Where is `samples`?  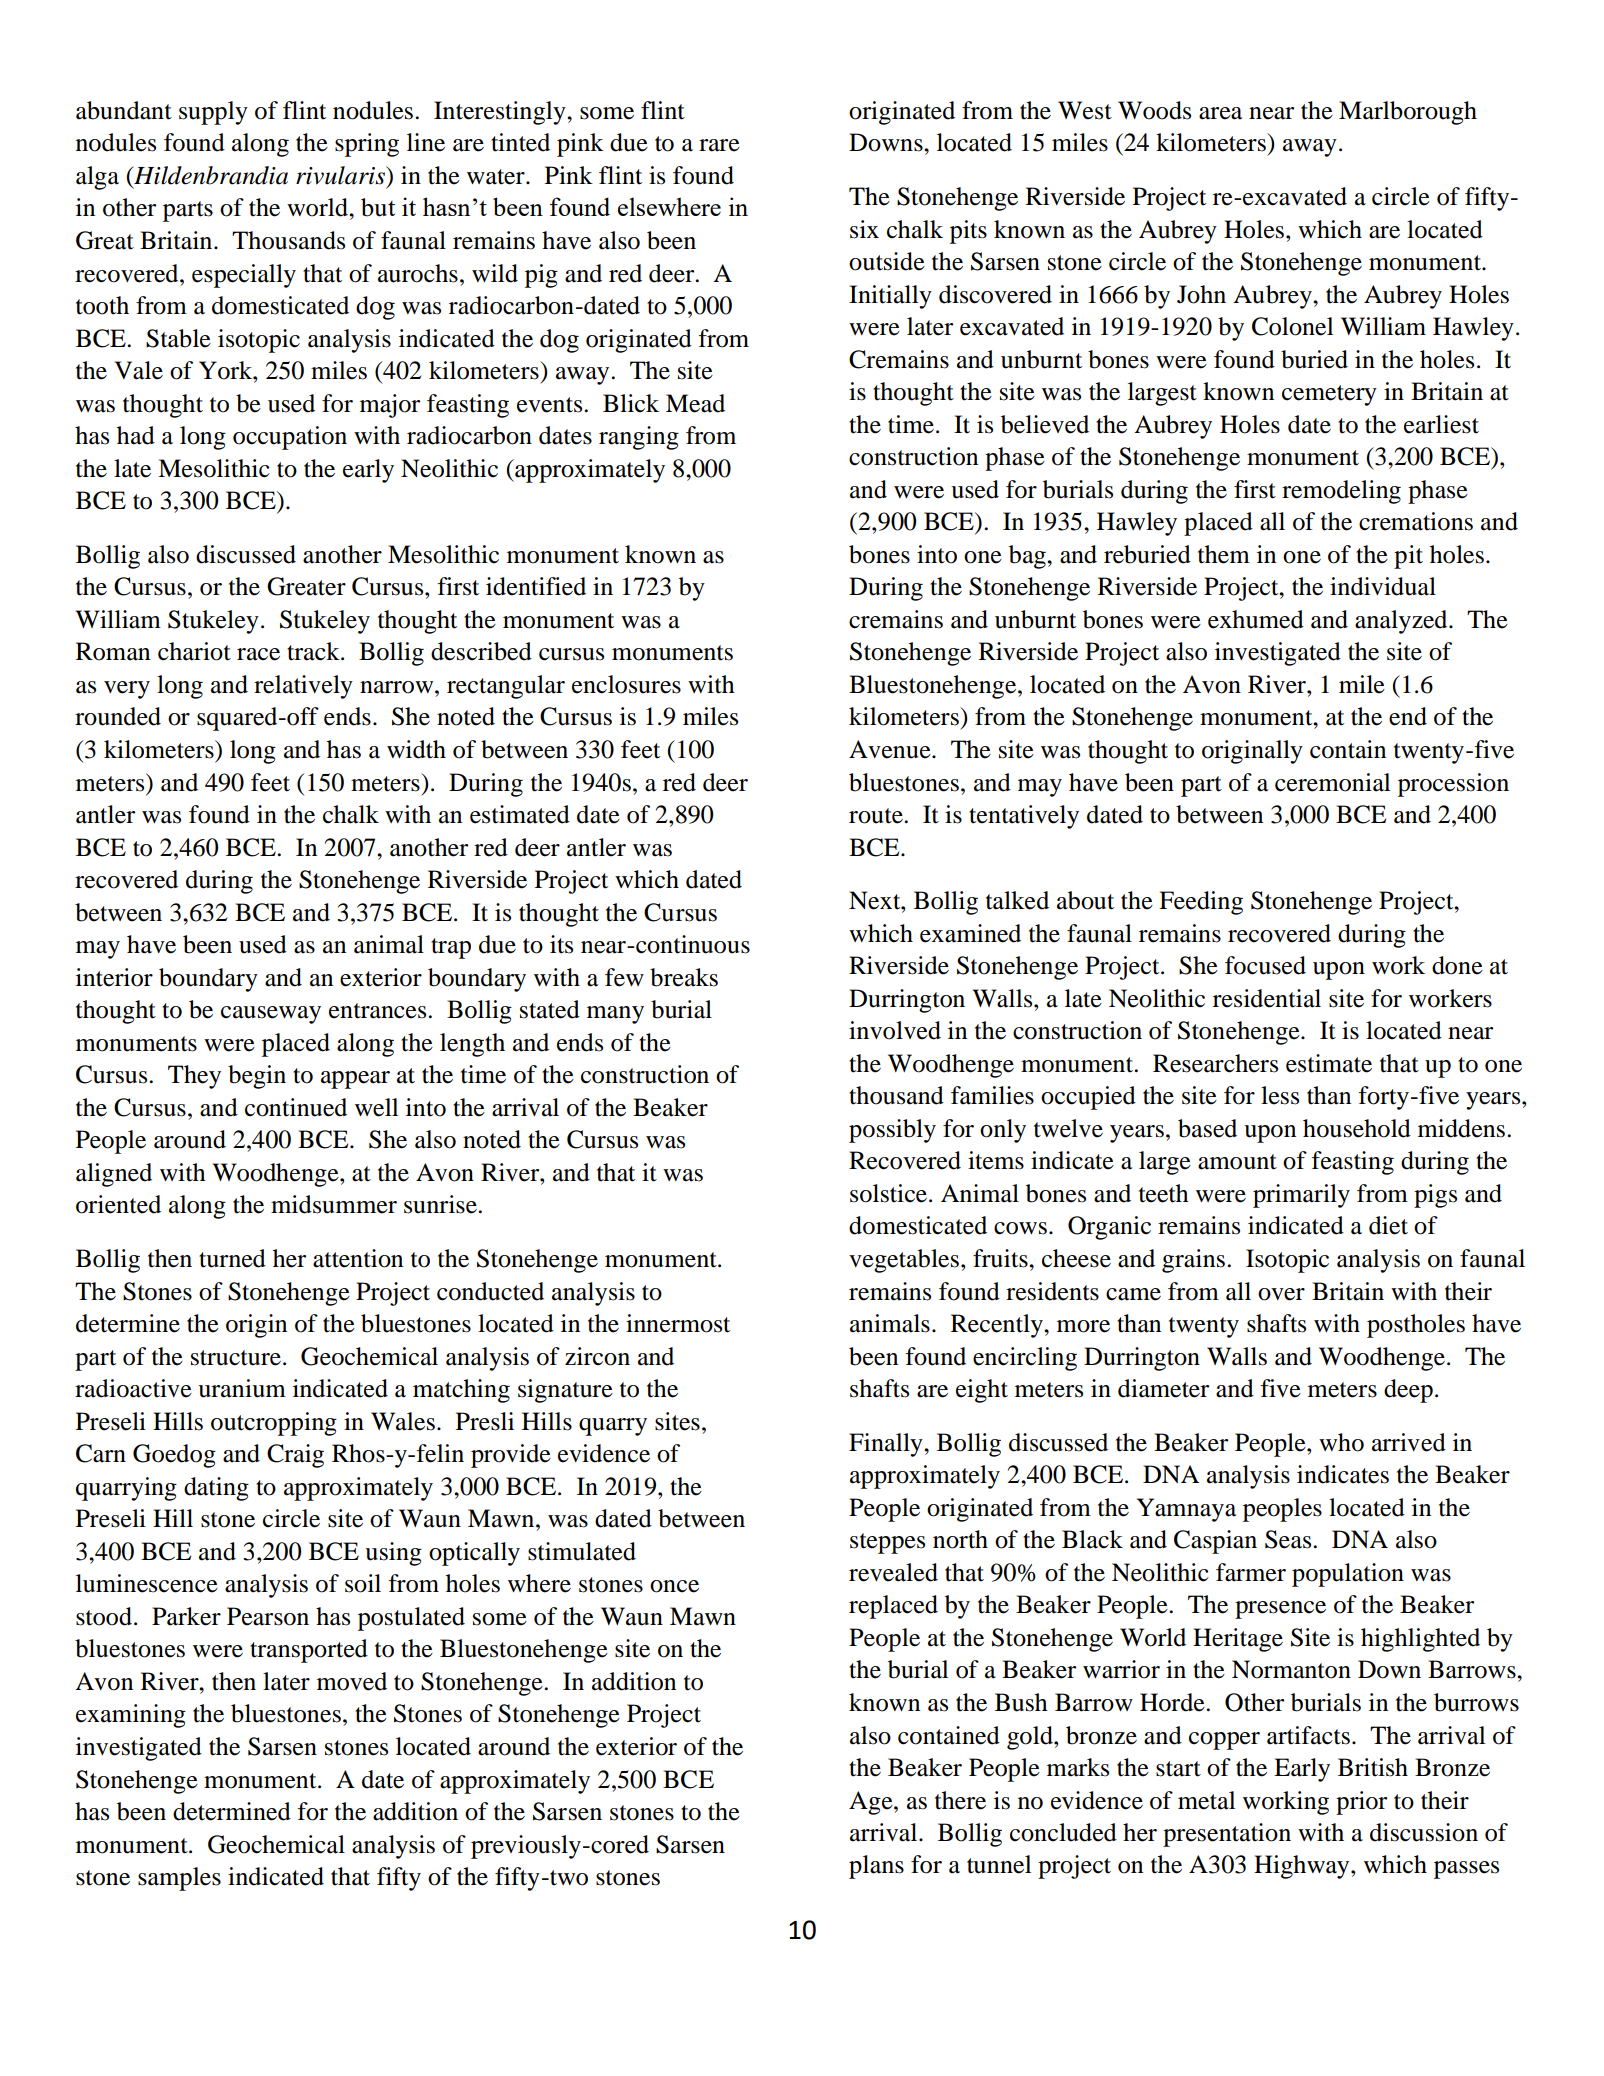
samples is located at coordinates (179, 1879).
